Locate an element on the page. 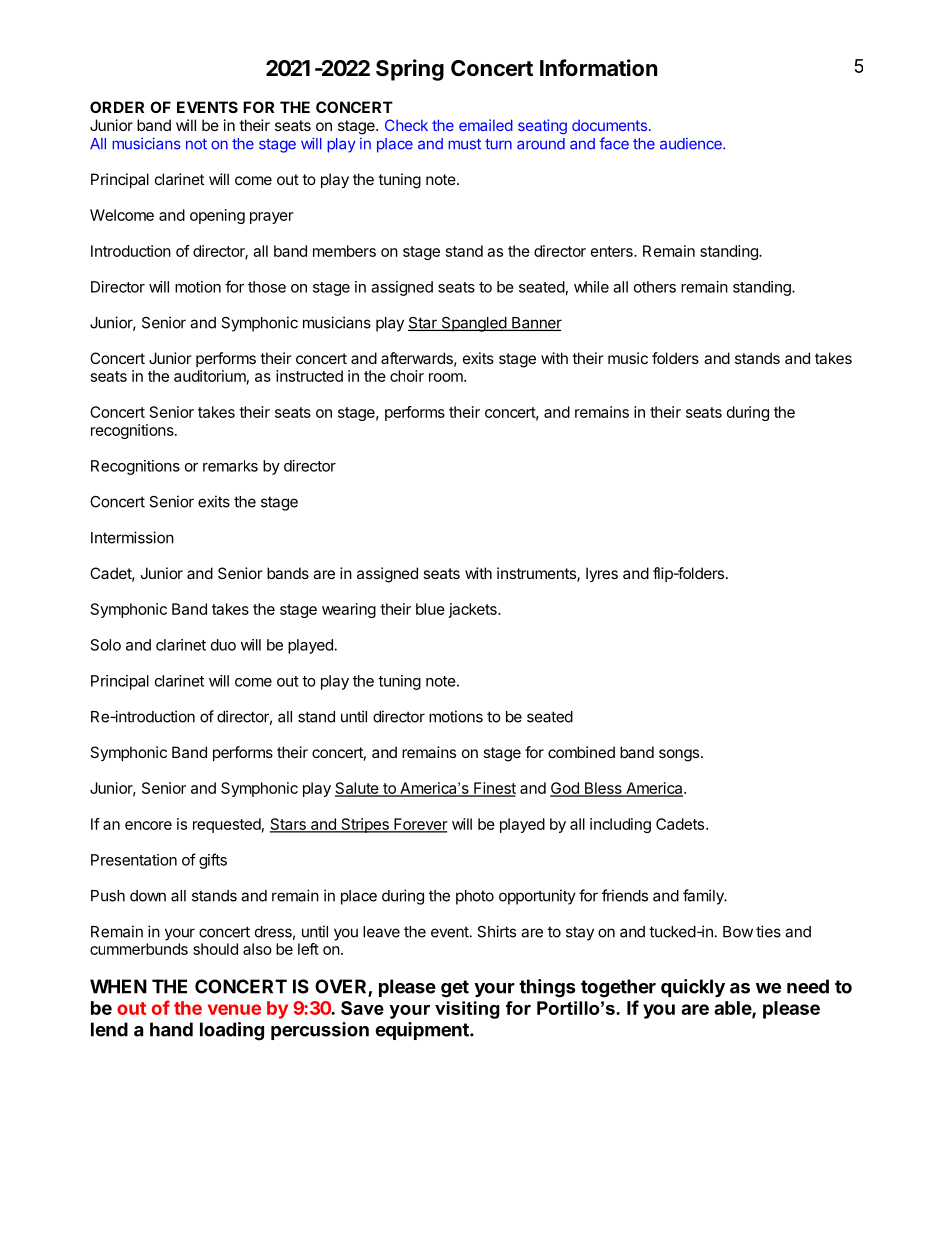 The image size is (952, 1233). others is located at coordinates (655, 287).
